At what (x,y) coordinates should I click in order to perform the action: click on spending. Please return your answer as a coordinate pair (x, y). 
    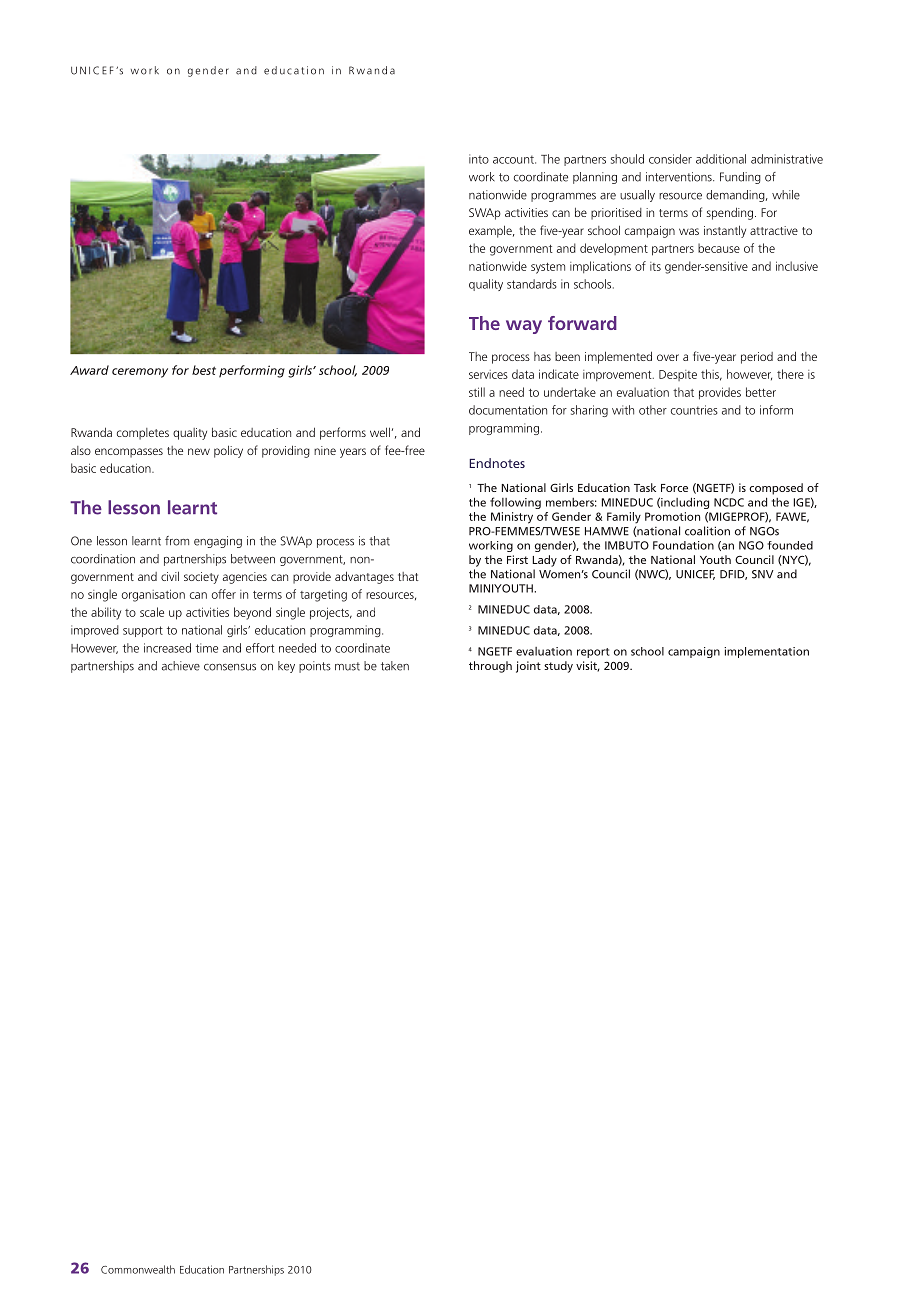
    Looking at the image, I should click on (729, 213).
